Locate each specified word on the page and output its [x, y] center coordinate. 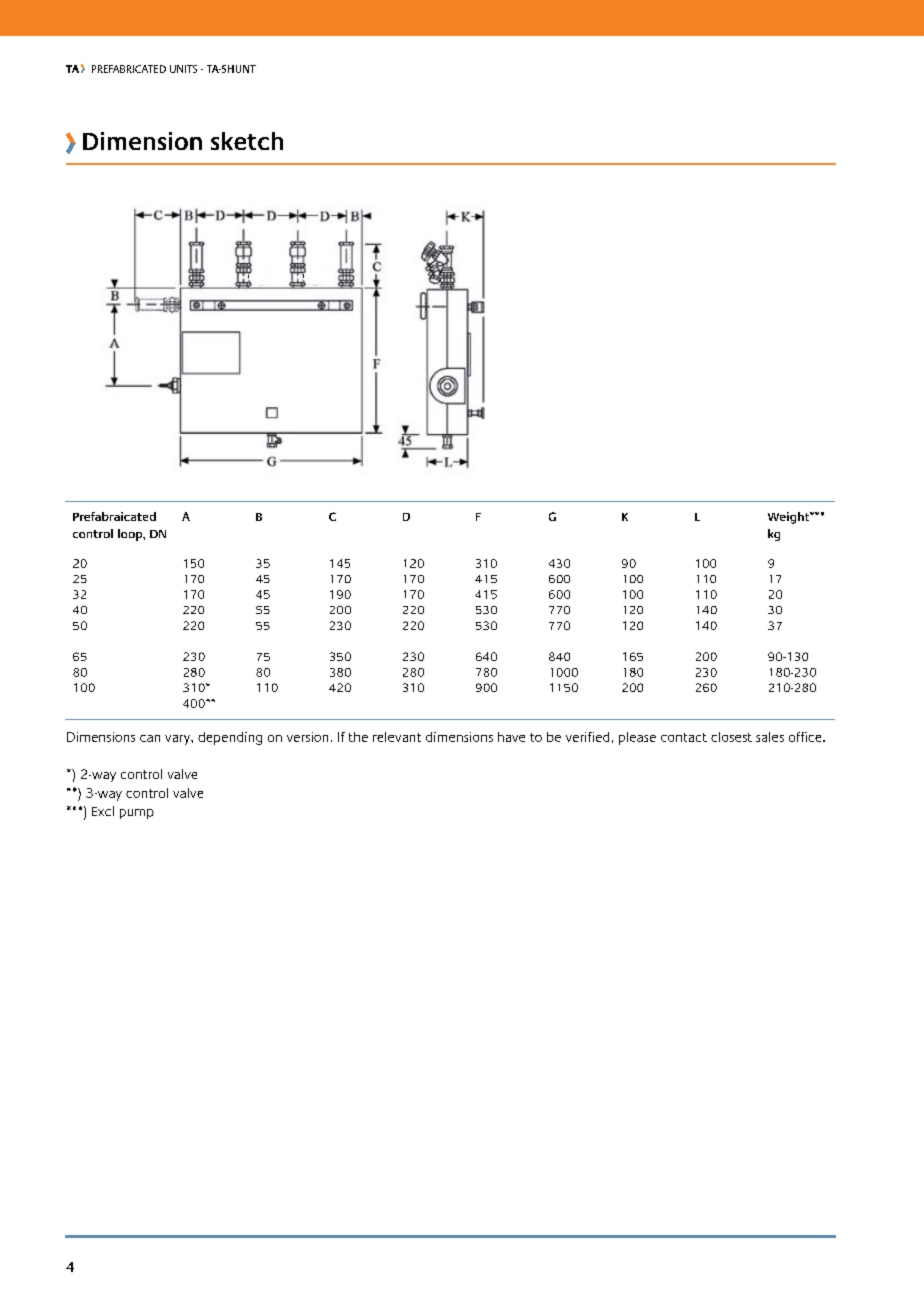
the [358, 737]
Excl [103, 811]
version [307, 737]
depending [230, 738]
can [150, 738]
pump [137, 814]
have [511, 737]
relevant [397, 737]
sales [770, 737]
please [637, 738]
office [806, 737]
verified [587, 737]
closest [731, 737]
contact [684, 737]
